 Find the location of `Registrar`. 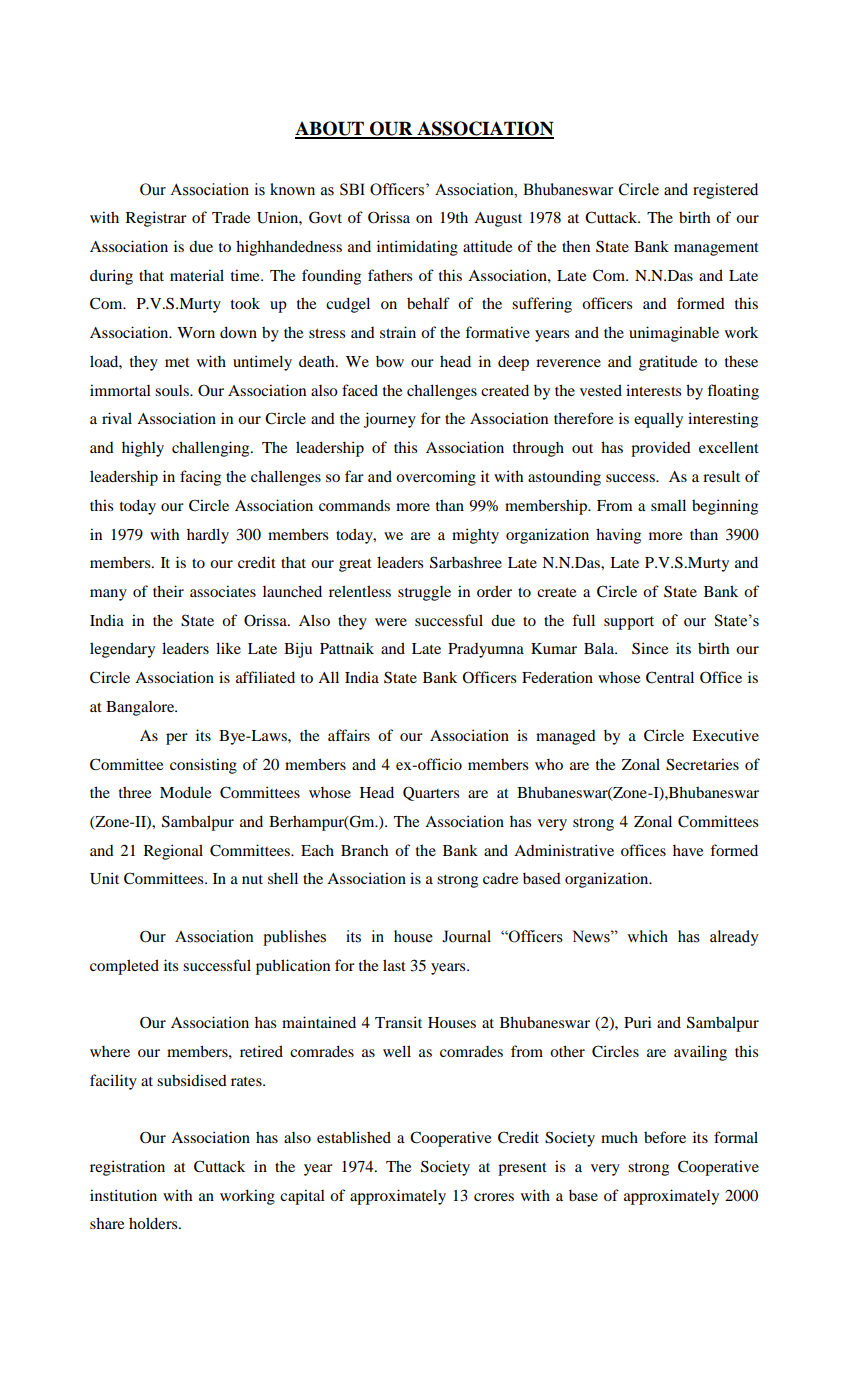

Registrar is located at coordinates (156, 219).
